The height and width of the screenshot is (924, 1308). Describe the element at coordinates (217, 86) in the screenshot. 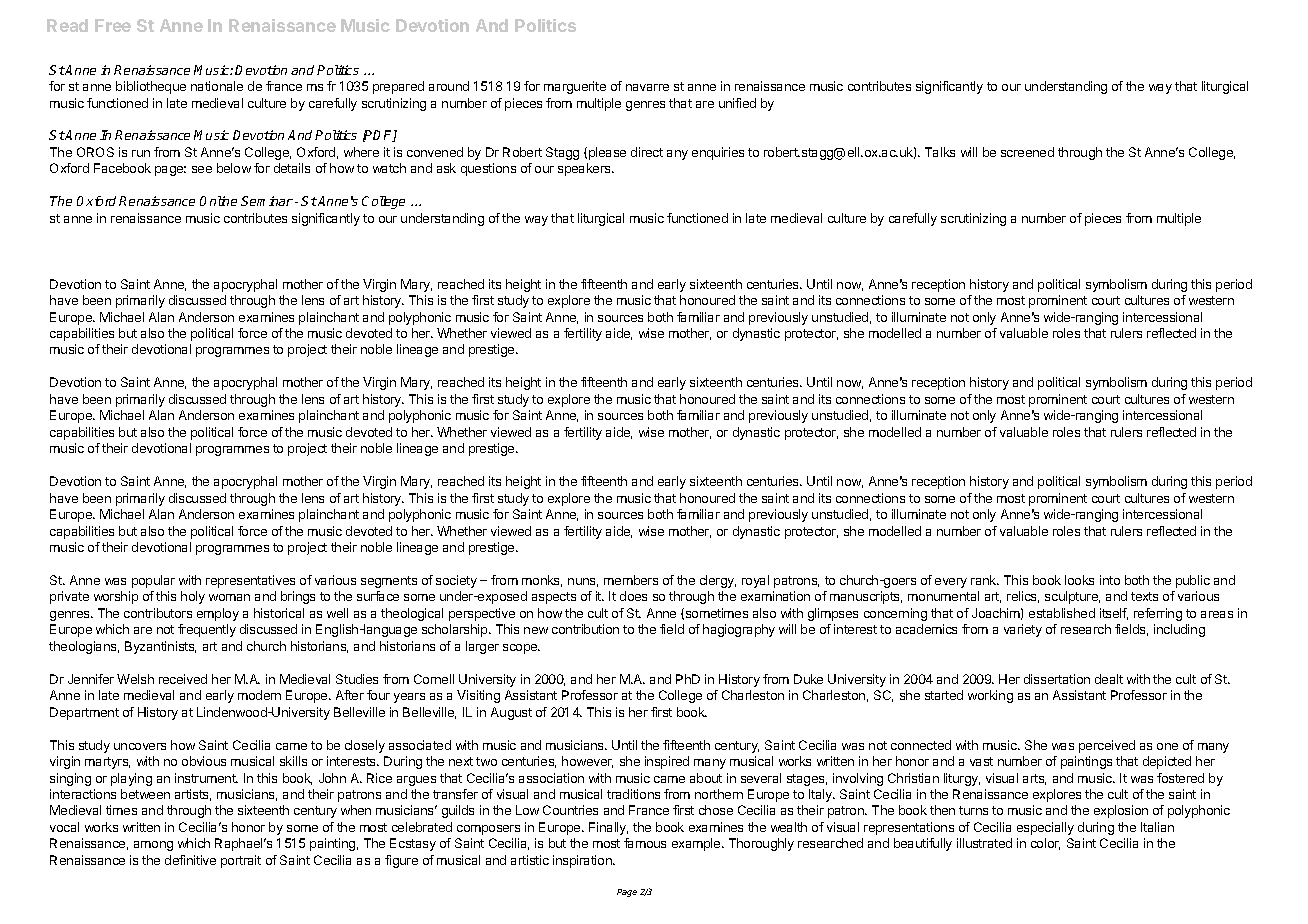

I see `nationale` at that location.
